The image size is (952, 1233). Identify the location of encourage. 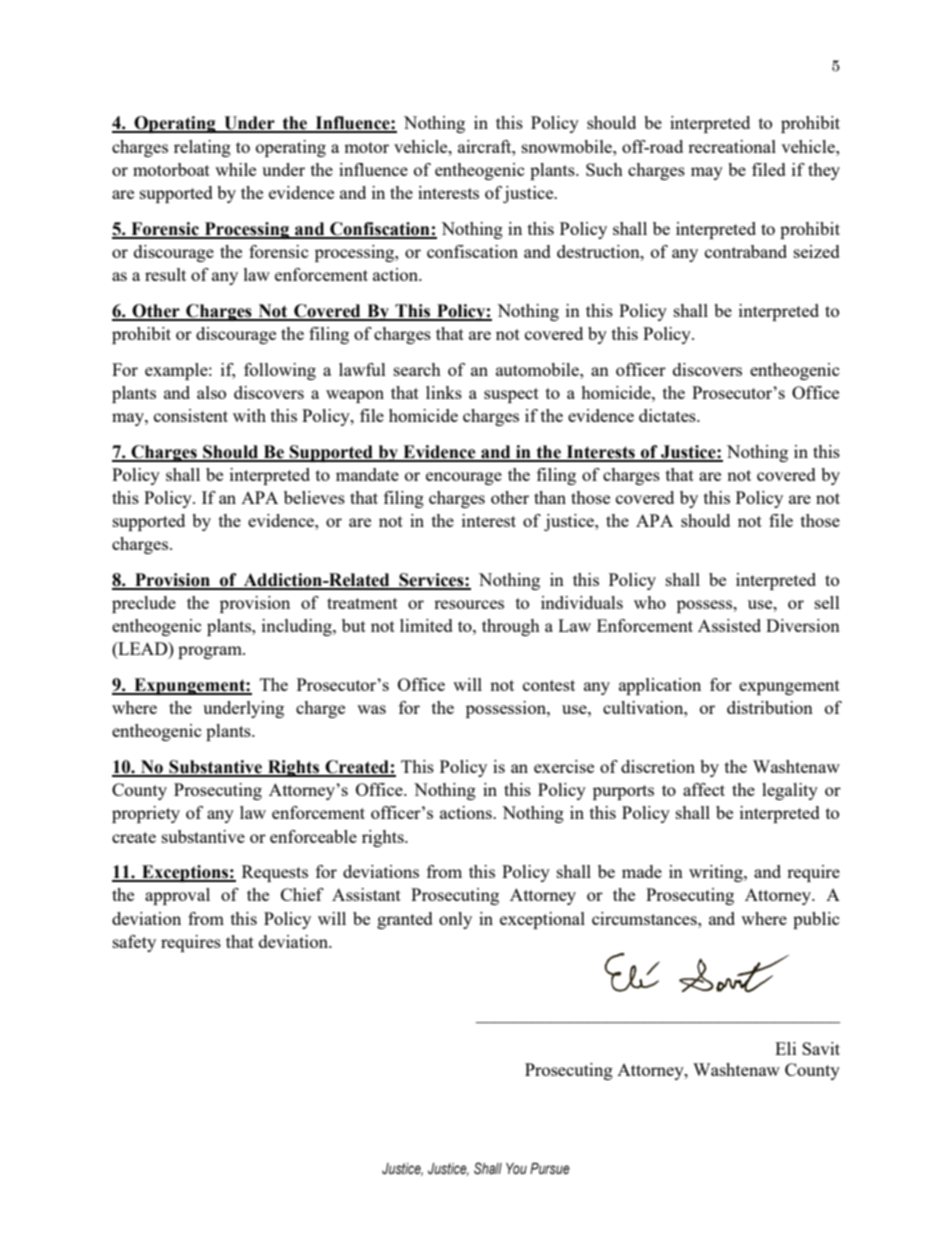
(464, 478).
